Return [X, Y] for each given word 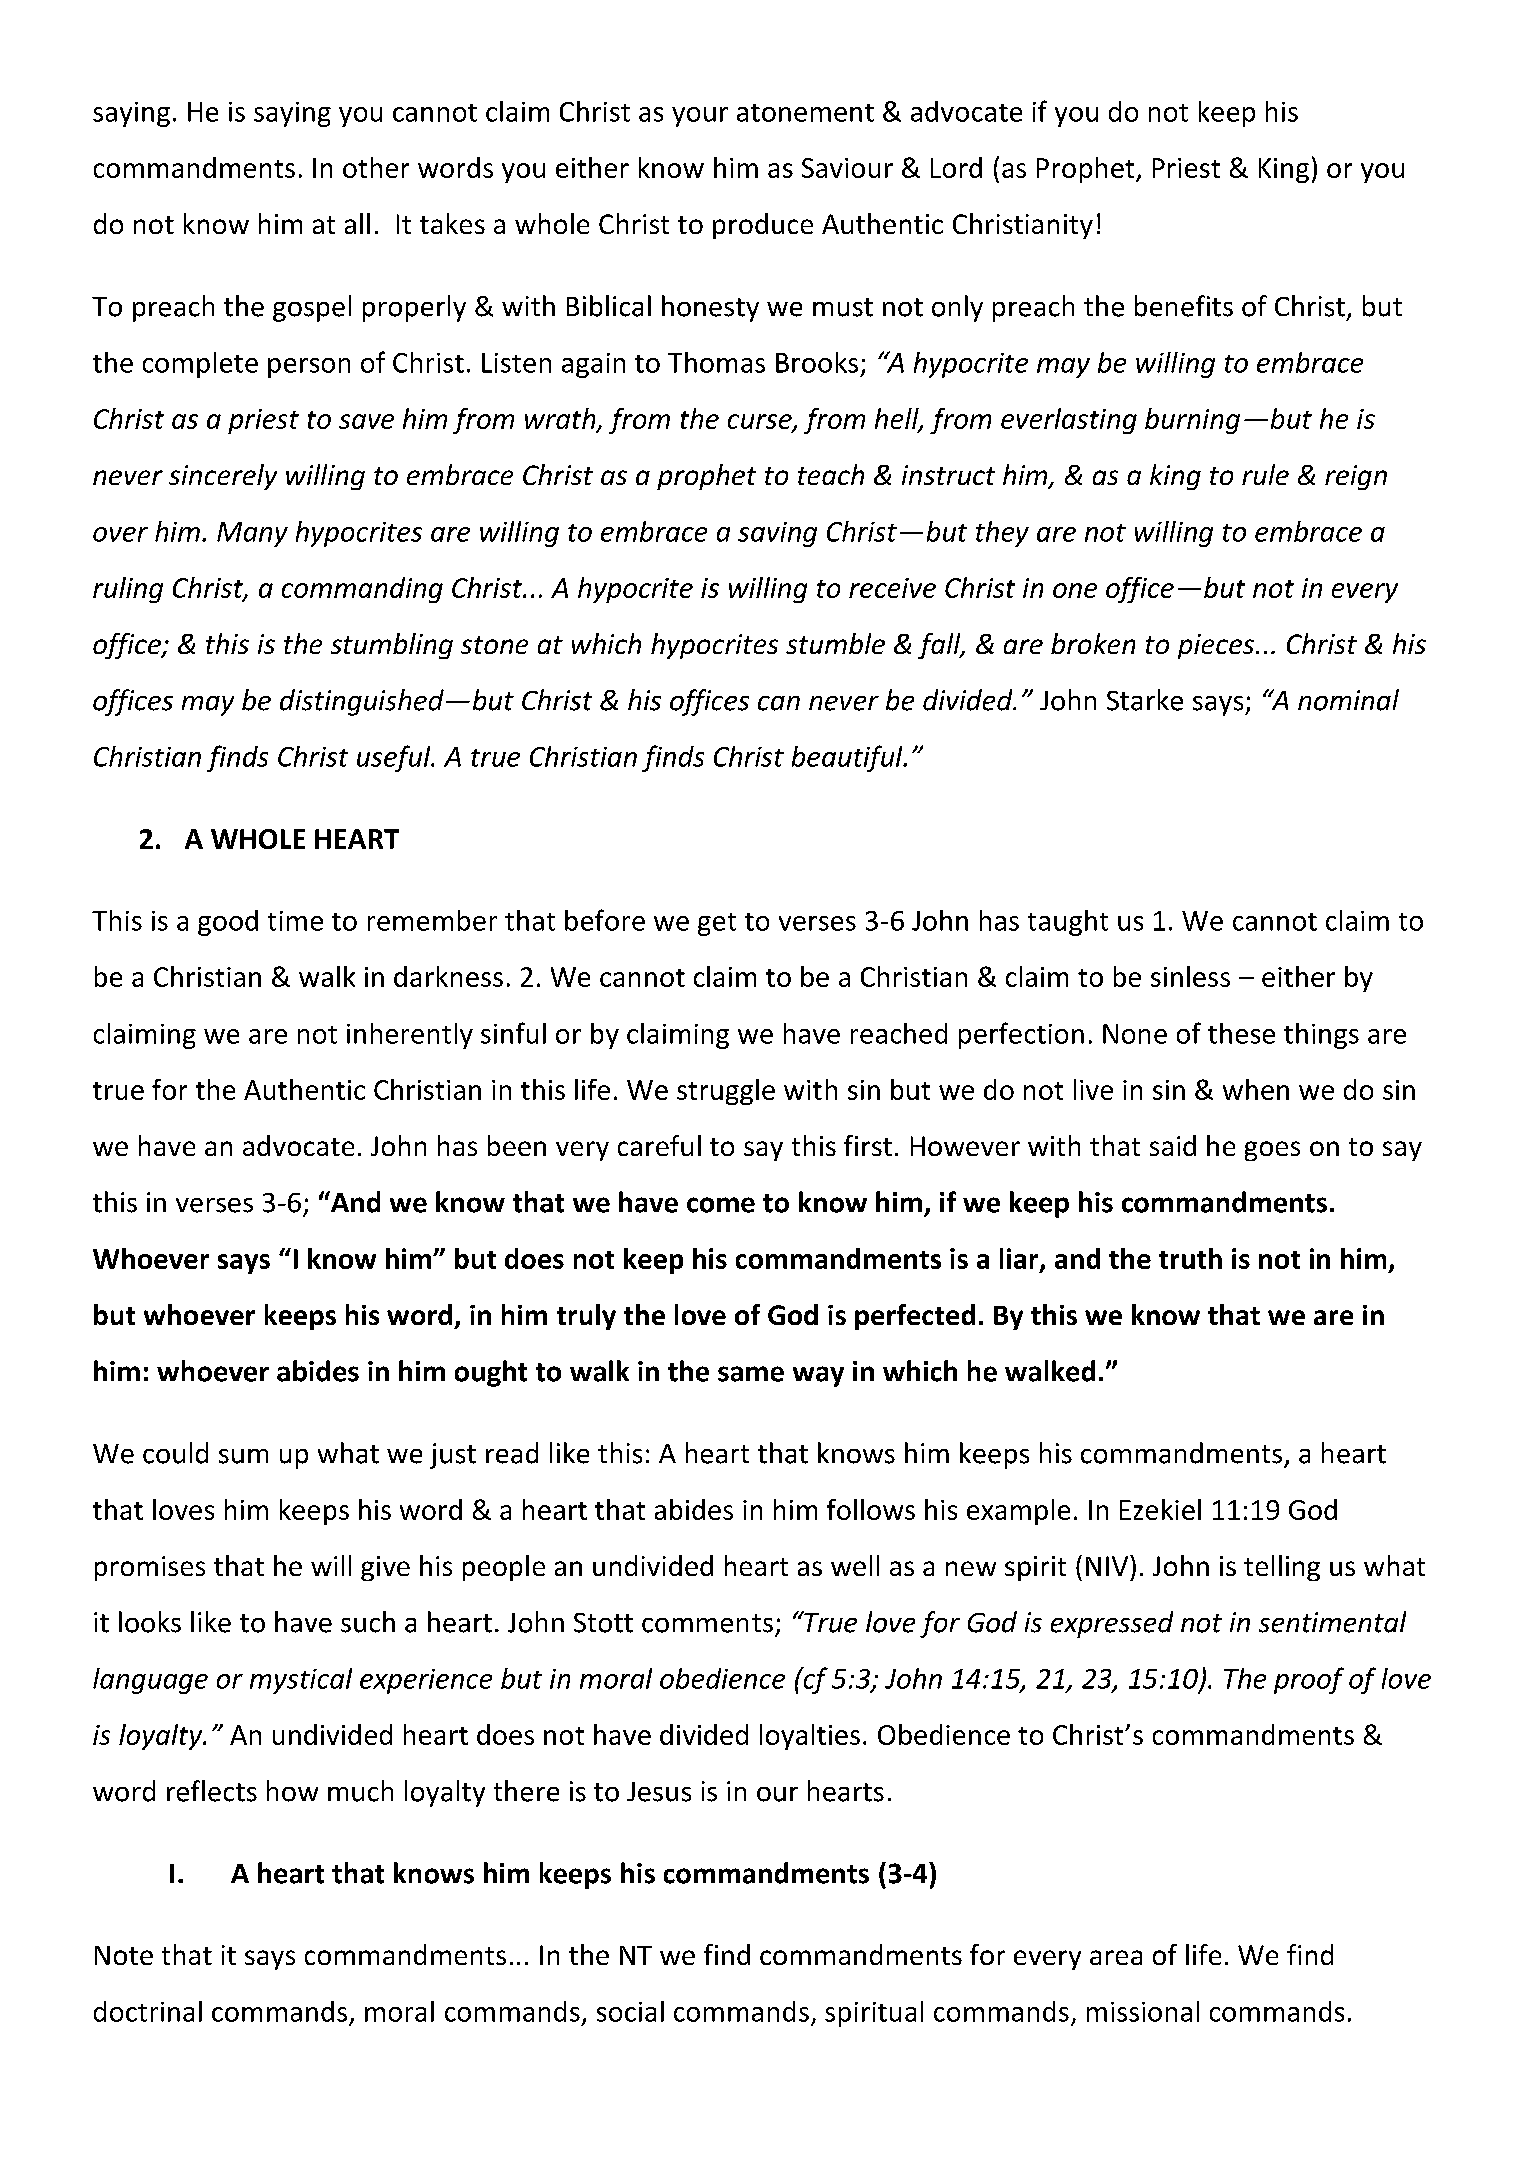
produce [763, 226]
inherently [410, 1036]
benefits [1184, 306]
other [376, 167]
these [1241, 1033]
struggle [726, 1092]
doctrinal [148, 2011]
